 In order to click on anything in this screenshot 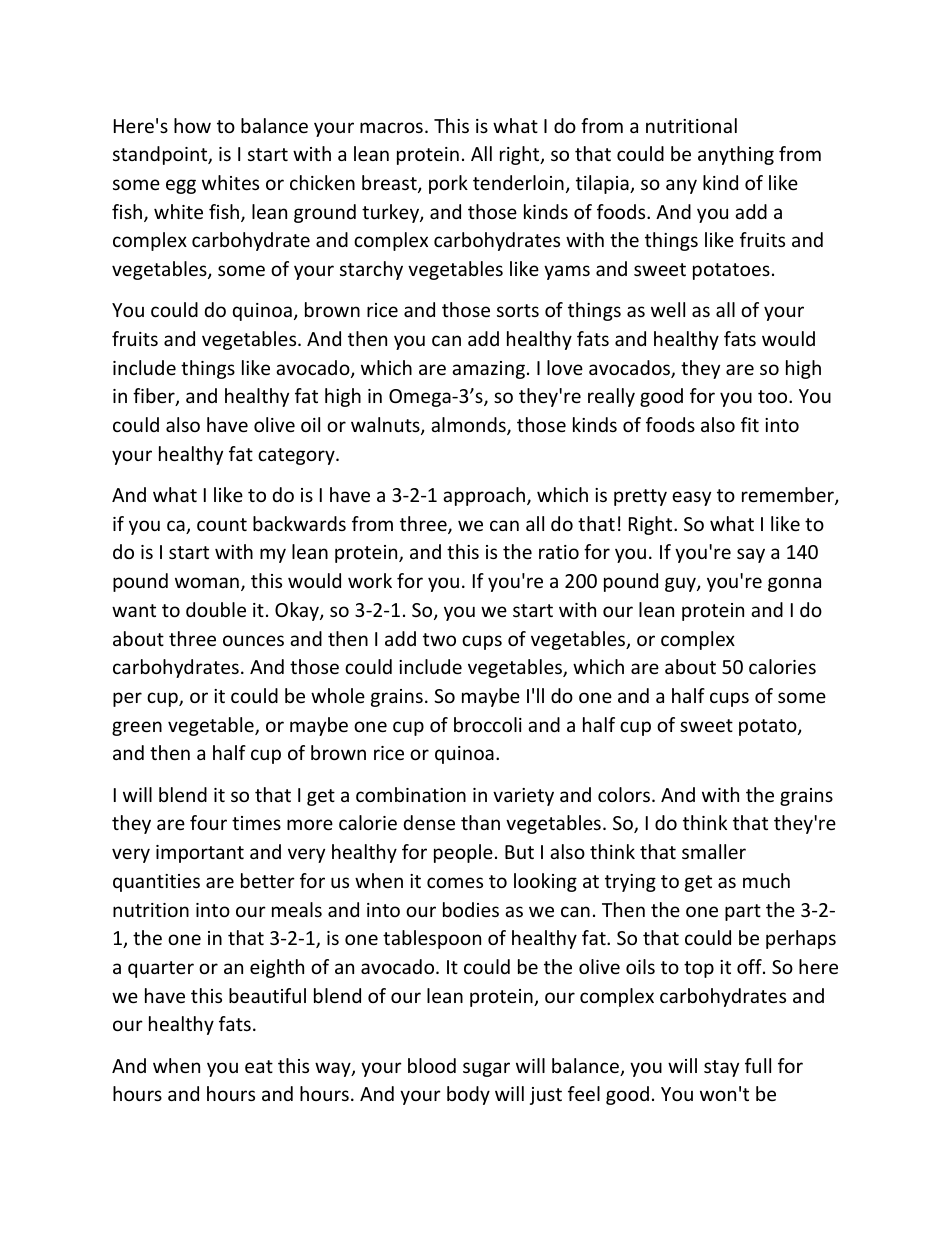, I will do `click(736, 155)`.
